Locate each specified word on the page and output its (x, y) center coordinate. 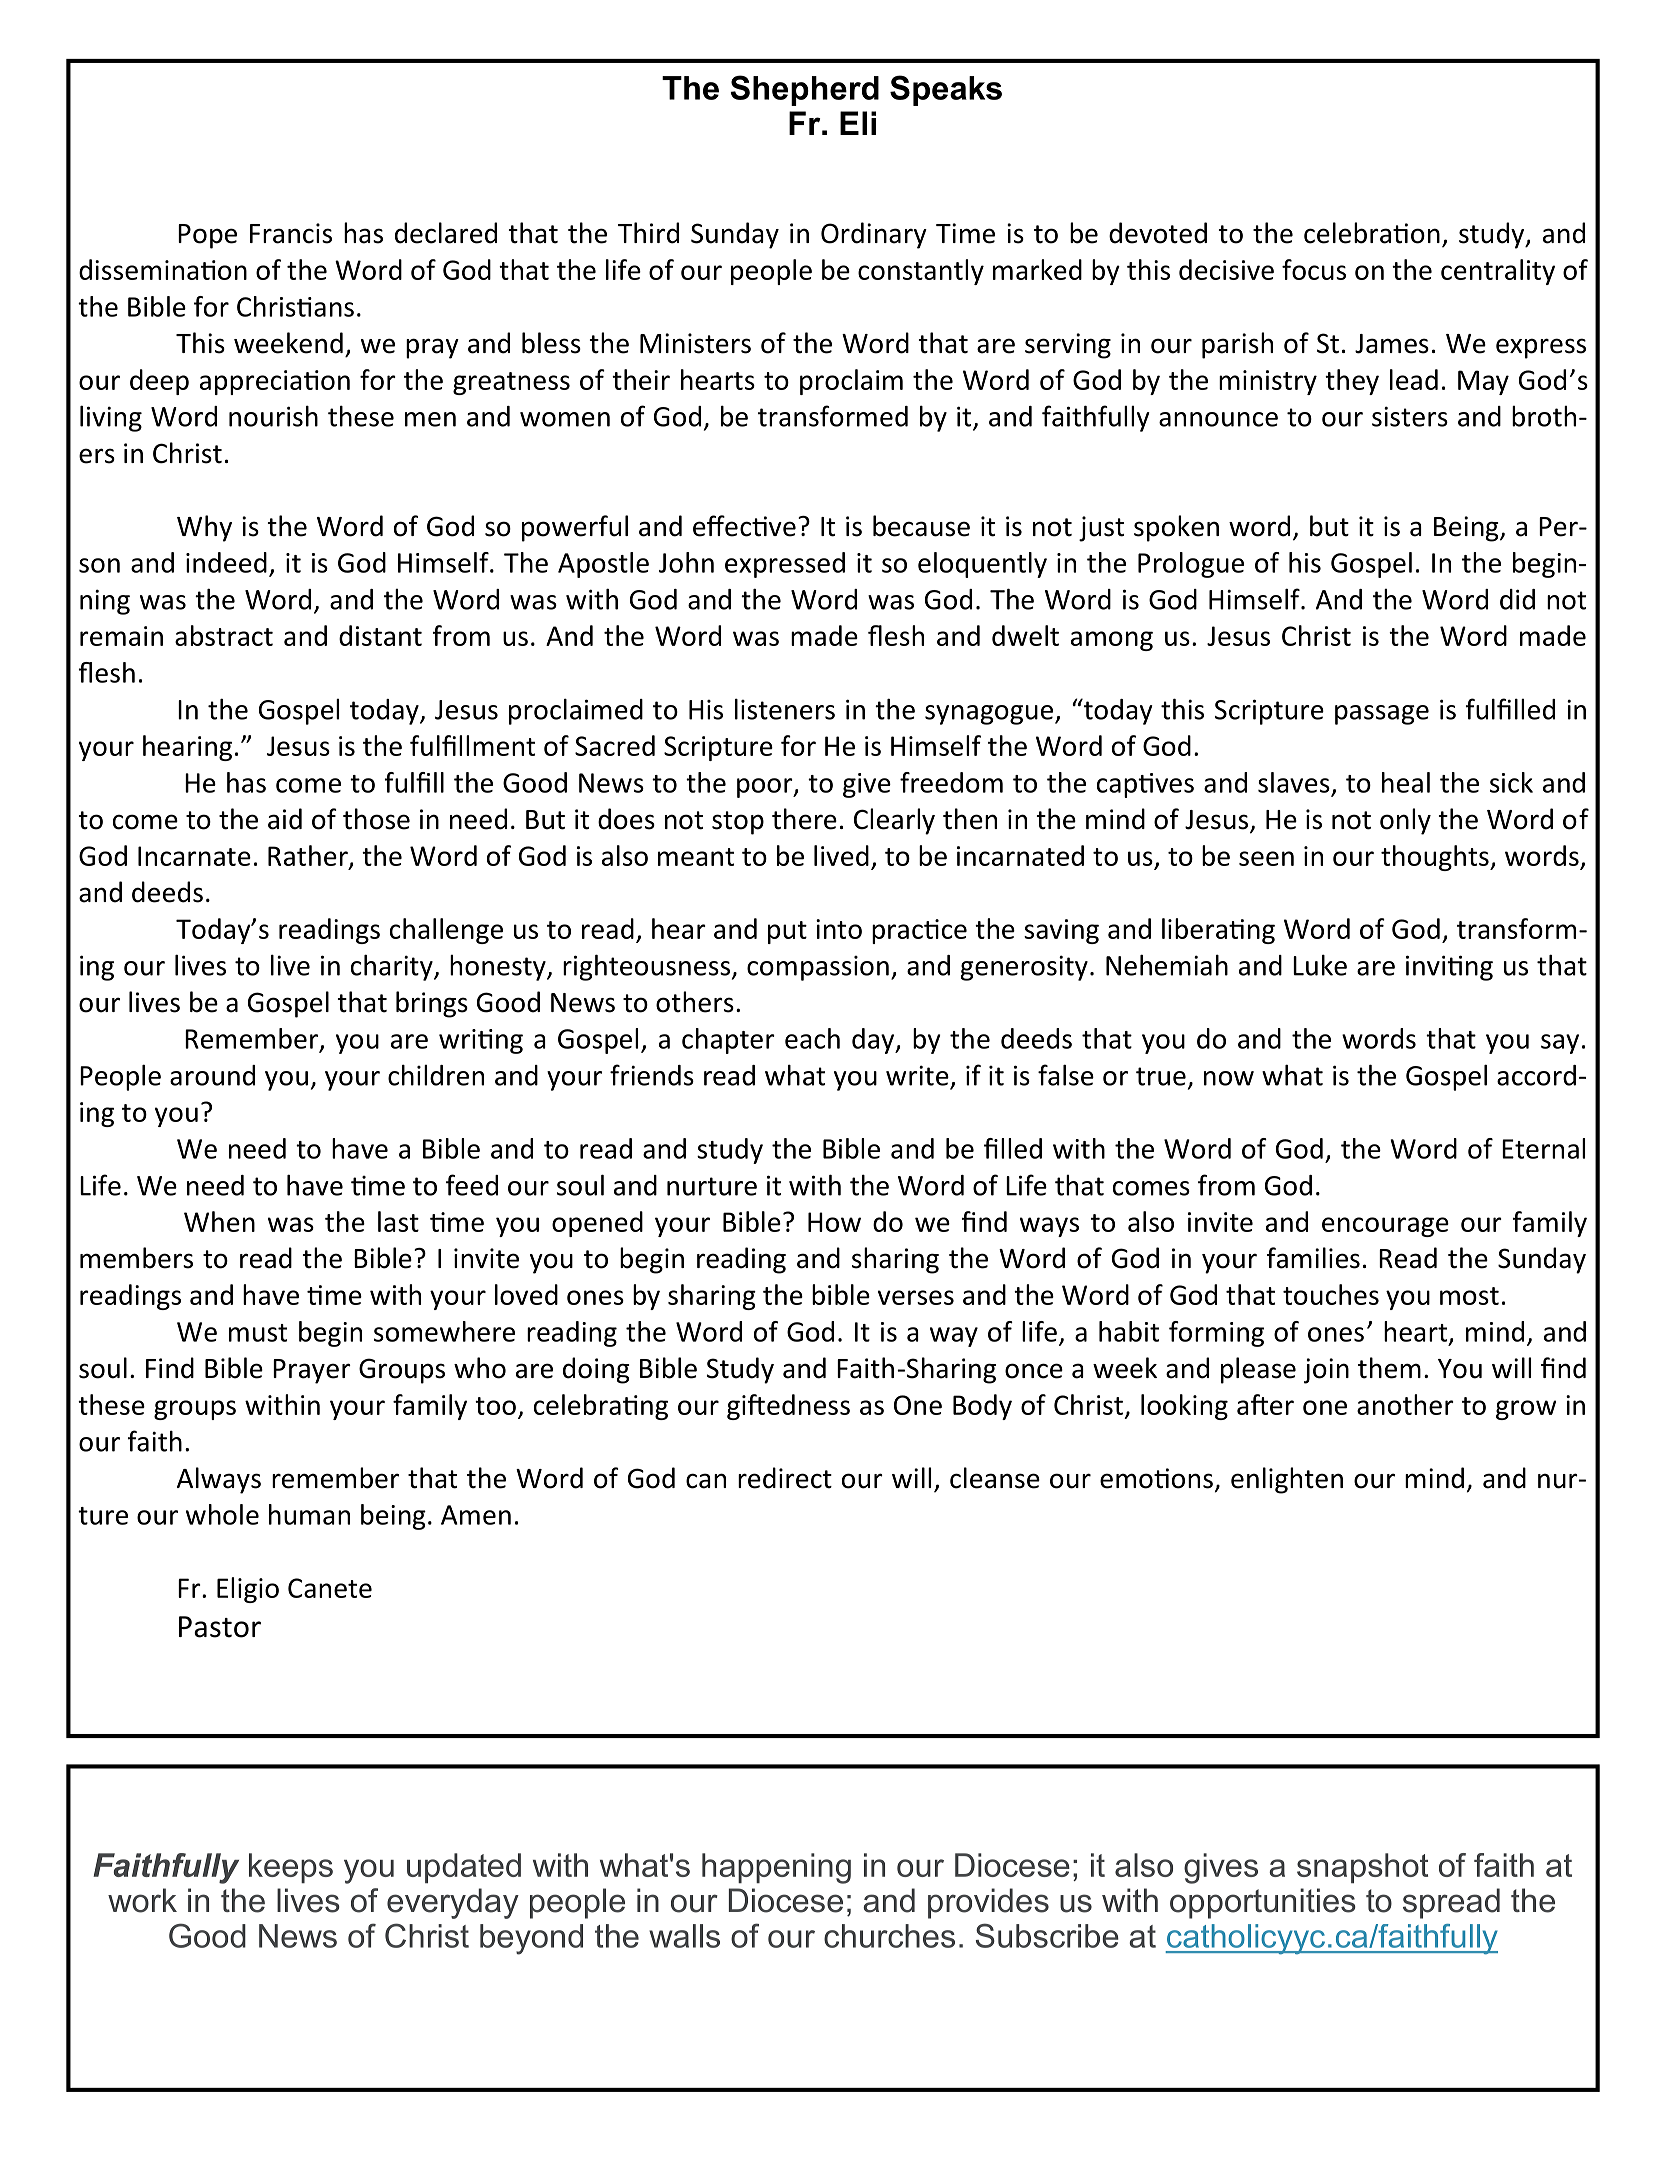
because (921, 526)
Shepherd (804, 90)
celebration (1372, 233)
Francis (291, 233)
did (1517, 599)
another (1405, 1404)
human (309, 1514)
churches (889, 1936)
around (212, 1075)
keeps (291, 1868)
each (812, 1038)
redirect (785, 1478)
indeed (226, 562)
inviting (1449, 968)
